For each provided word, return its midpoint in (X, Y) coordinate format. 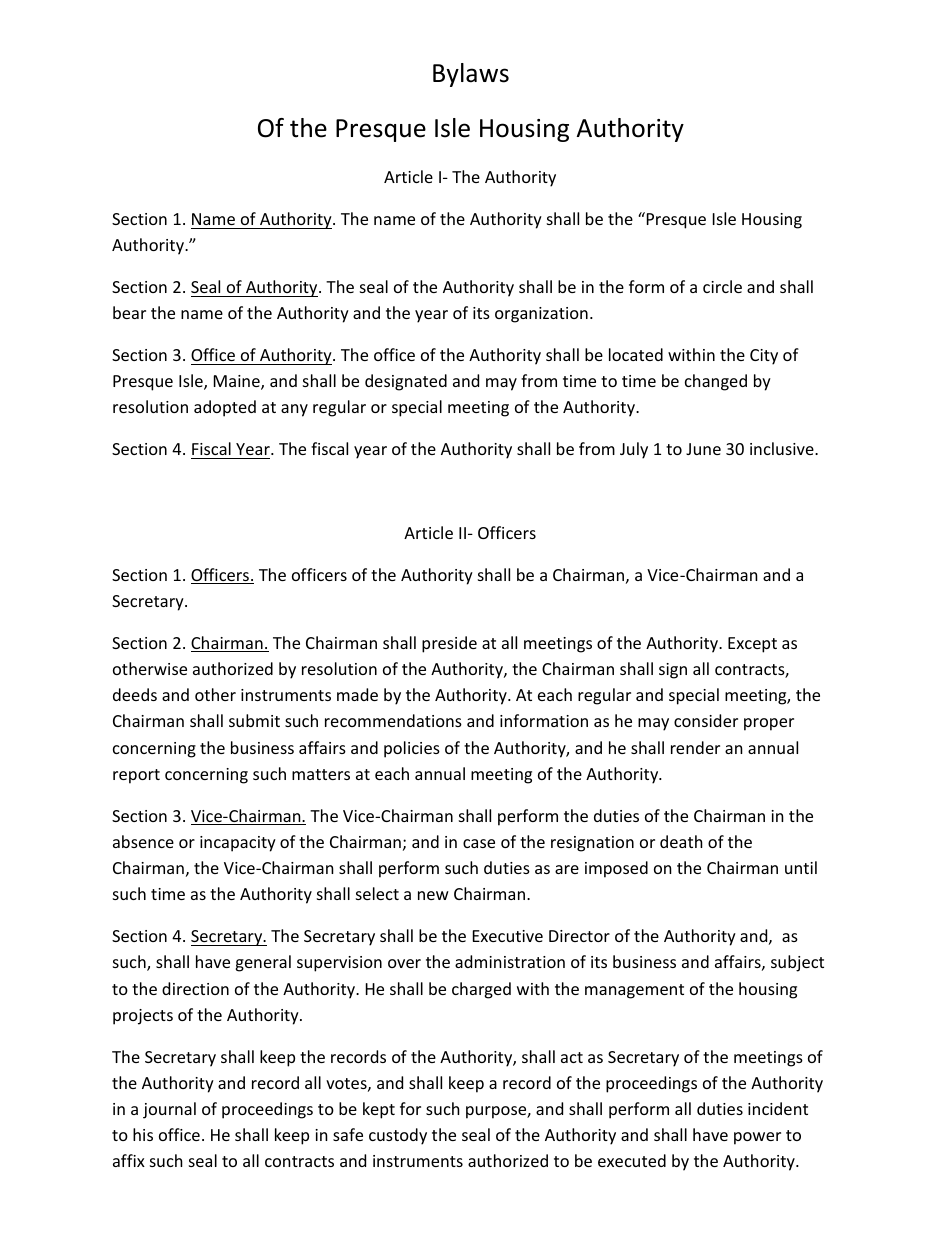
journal (169, 1110)
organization (541, 315)
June (703, 449)
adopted (225, 408)
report (136, 776)
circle (722, 286)
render (695, 747)
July (634, 450)
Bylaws (471, 75)
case (479, 843)
